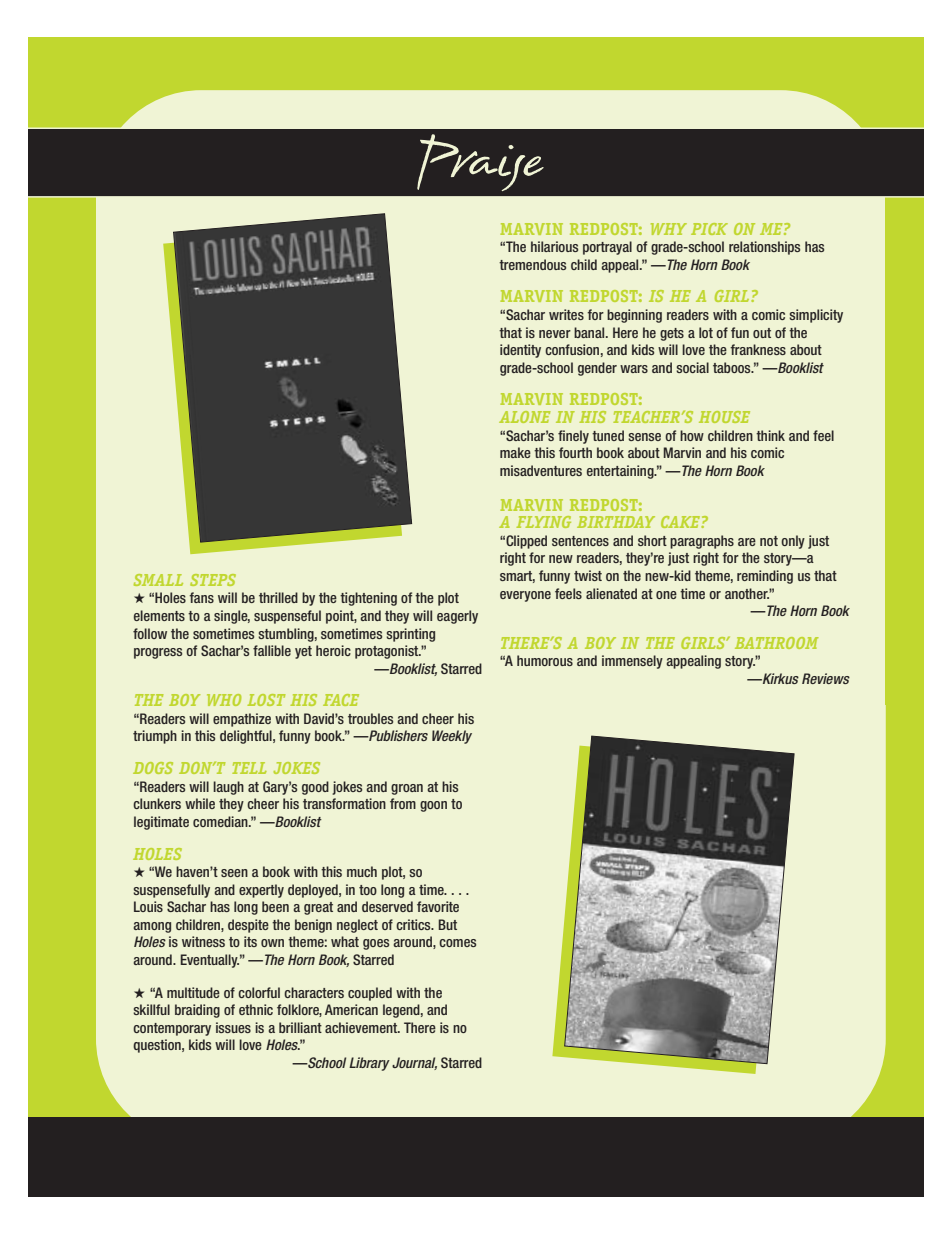  I want to click on never, so click(555, 334).
